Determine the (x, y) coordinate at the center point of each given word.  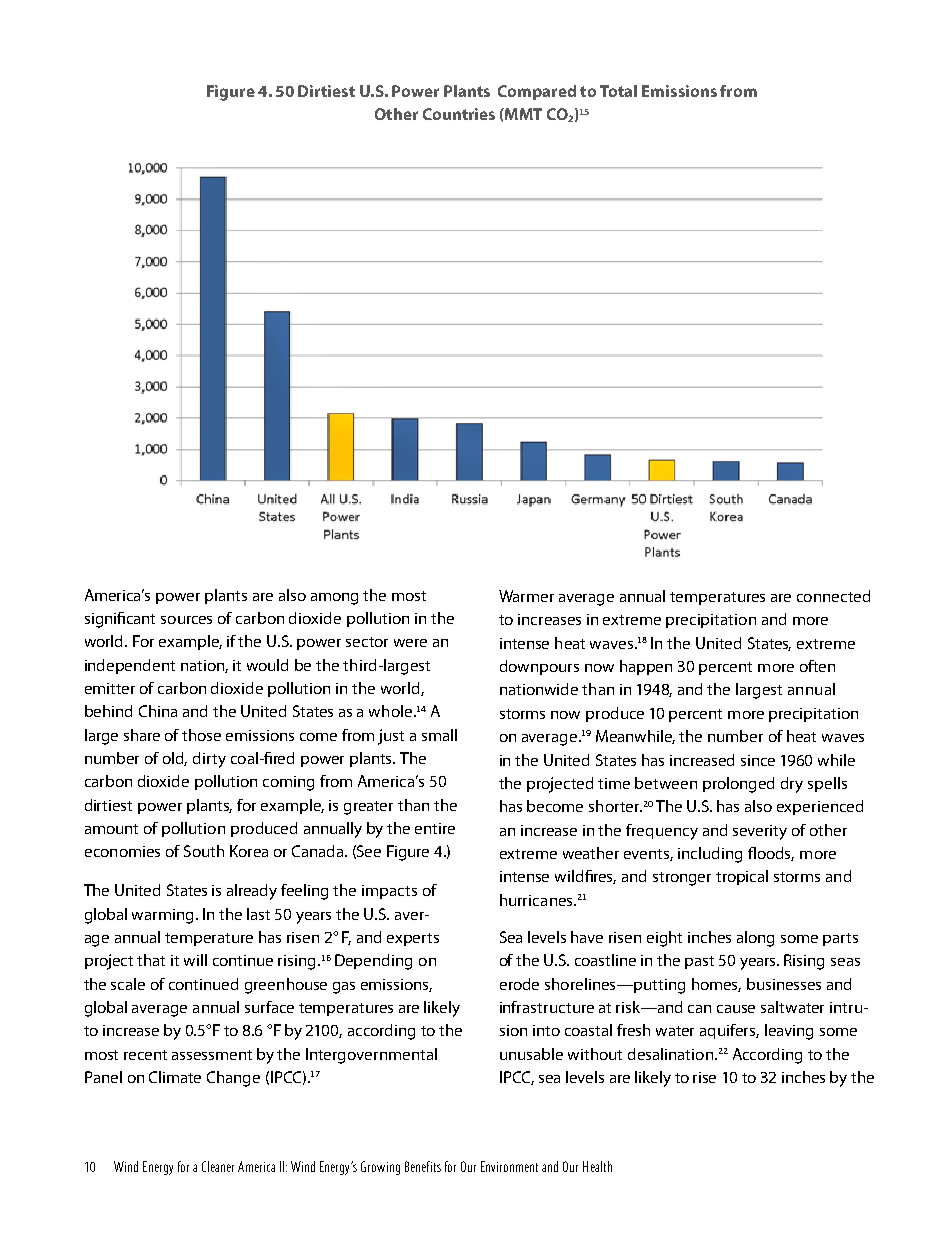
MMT (522, 114)
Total (618, 91)
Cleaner (218, 1166)
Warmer (526, 596)
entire (435, 828)
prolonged (738, 785)
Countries (459, 114)
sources (186, 620)
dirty (209, 760)
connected (833, 596)
